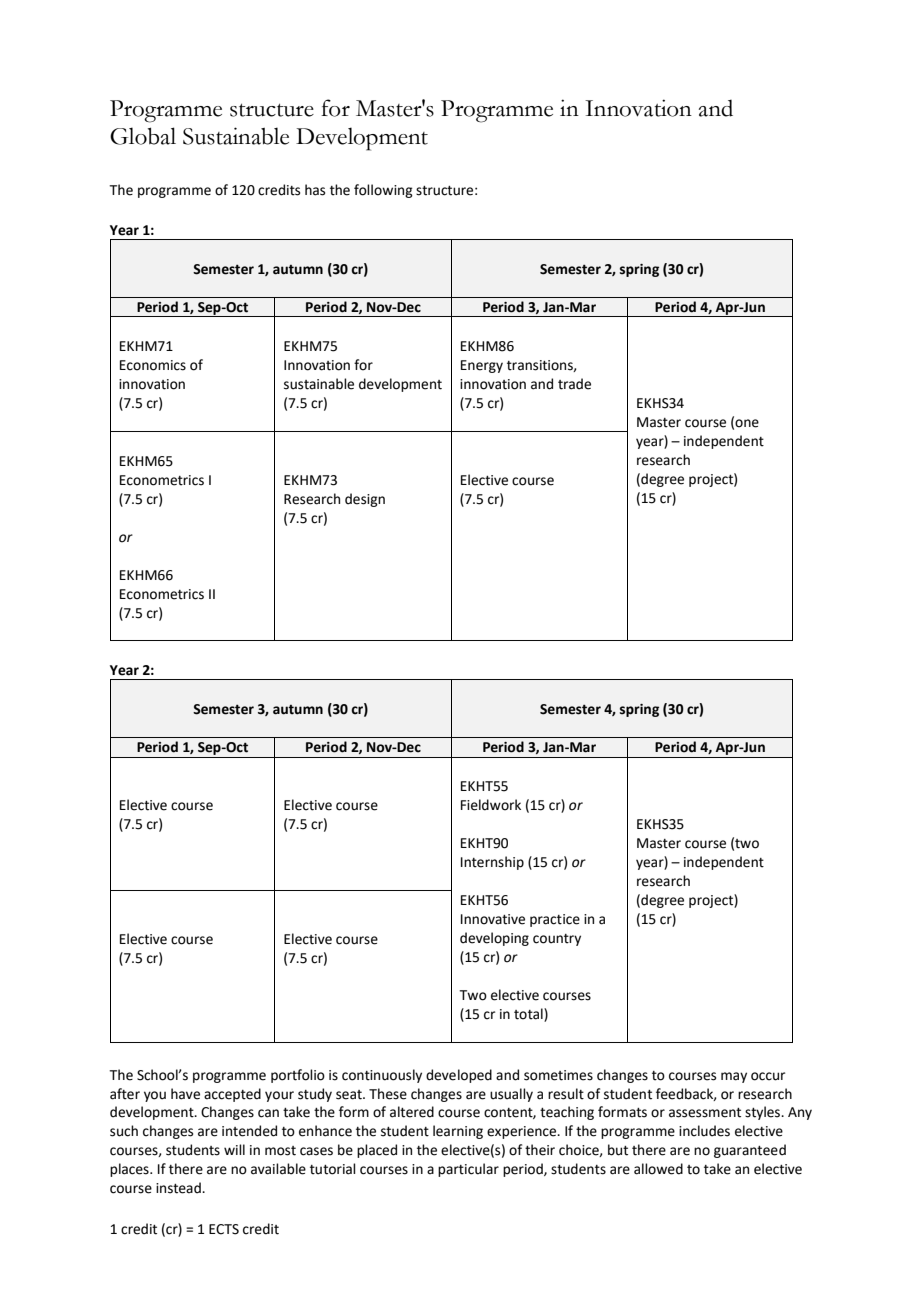  I want to click on have, so click(185, 1094).
